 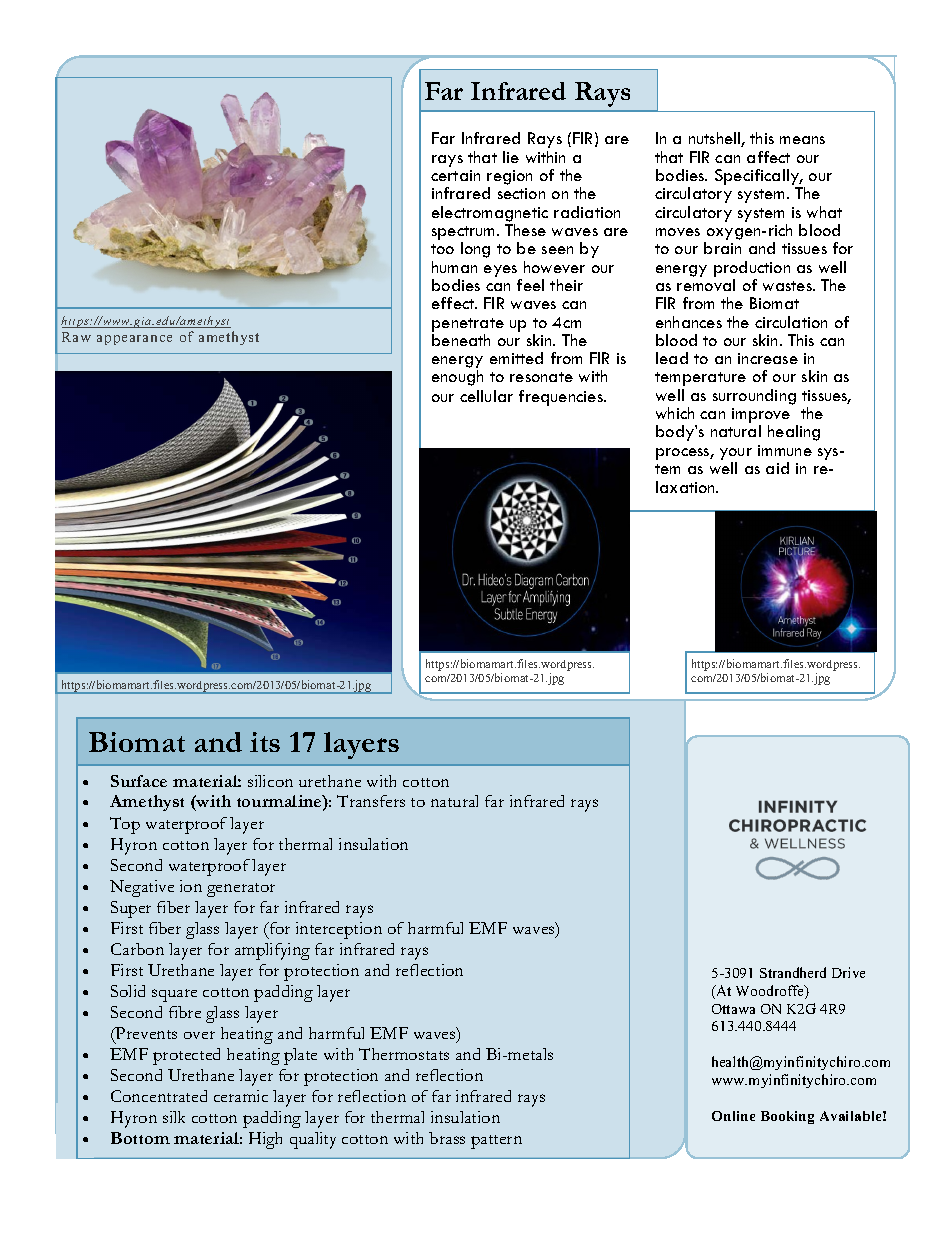 What do you see at coordinates (733, 1116) in the screenshot?
I see `Online` at bounding box center [733, 1116].
